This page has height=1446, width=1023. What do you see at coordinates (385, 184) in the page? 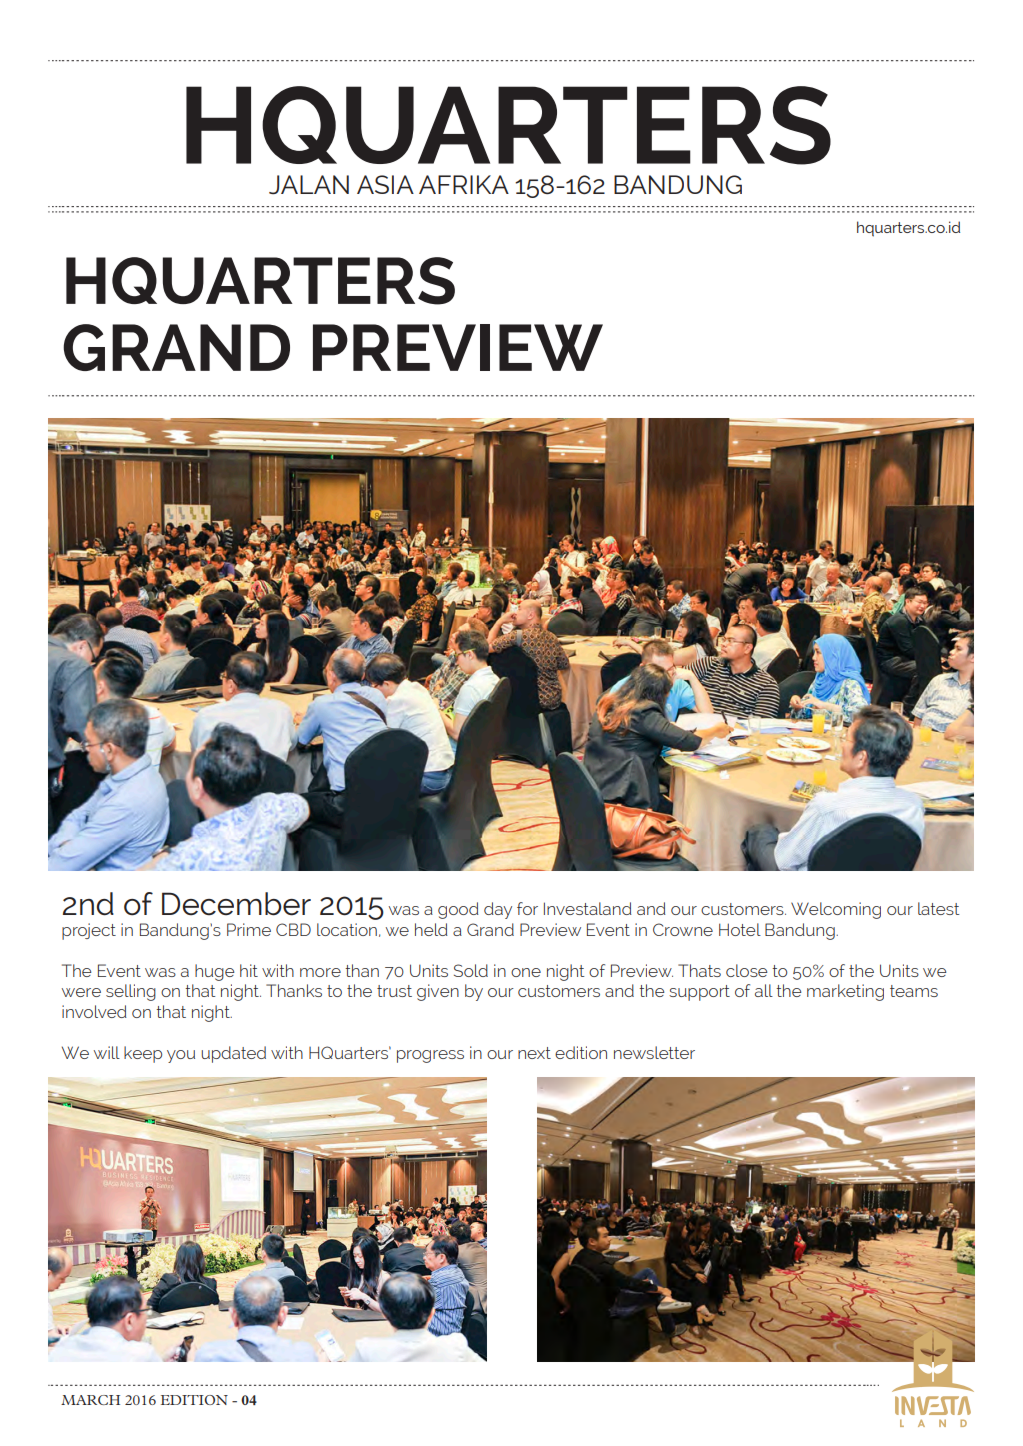
I see `ASIA` at bounding box center [385, 184].
